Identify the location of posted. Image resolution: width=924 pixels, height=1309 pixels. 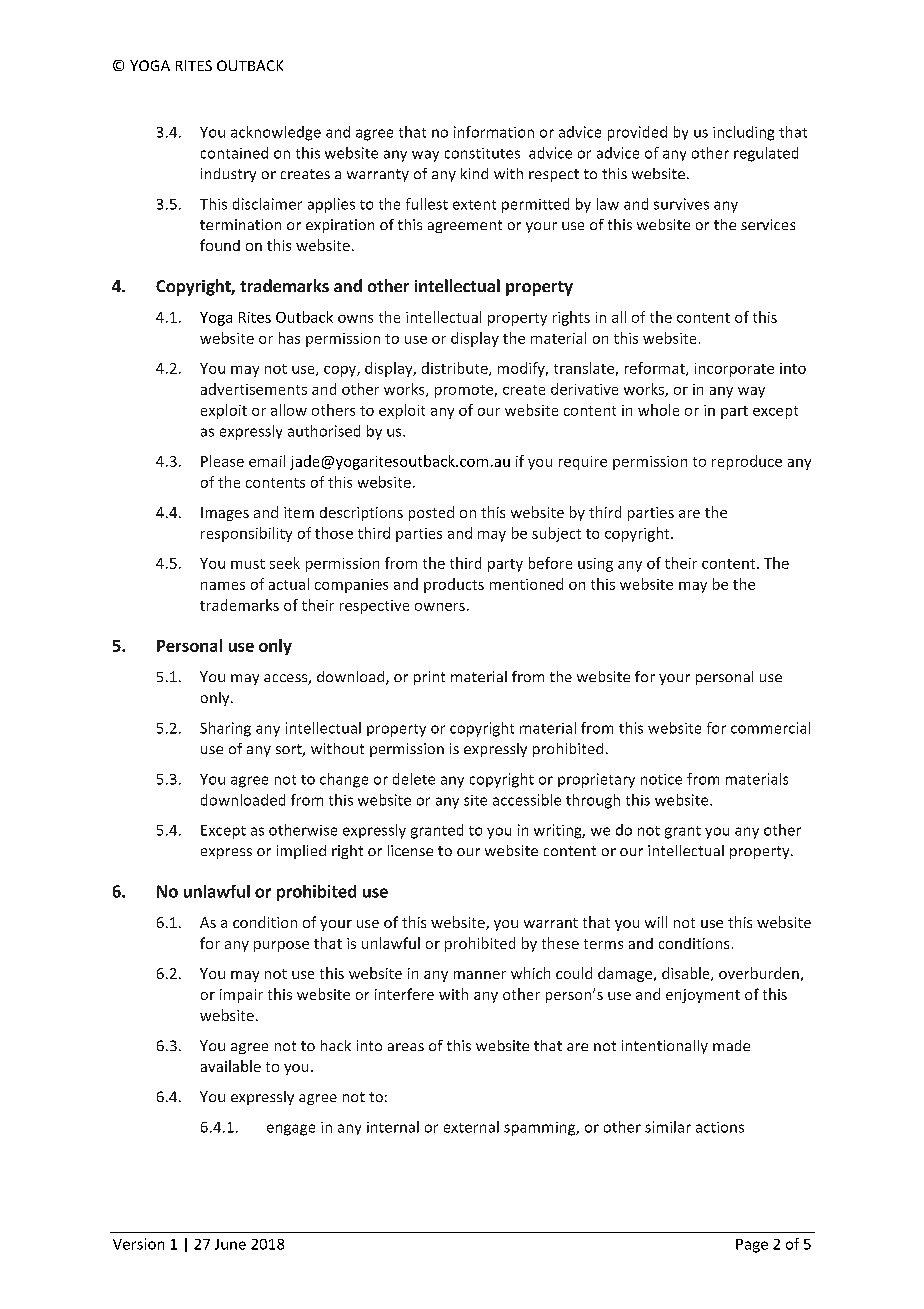
(431, 513).
